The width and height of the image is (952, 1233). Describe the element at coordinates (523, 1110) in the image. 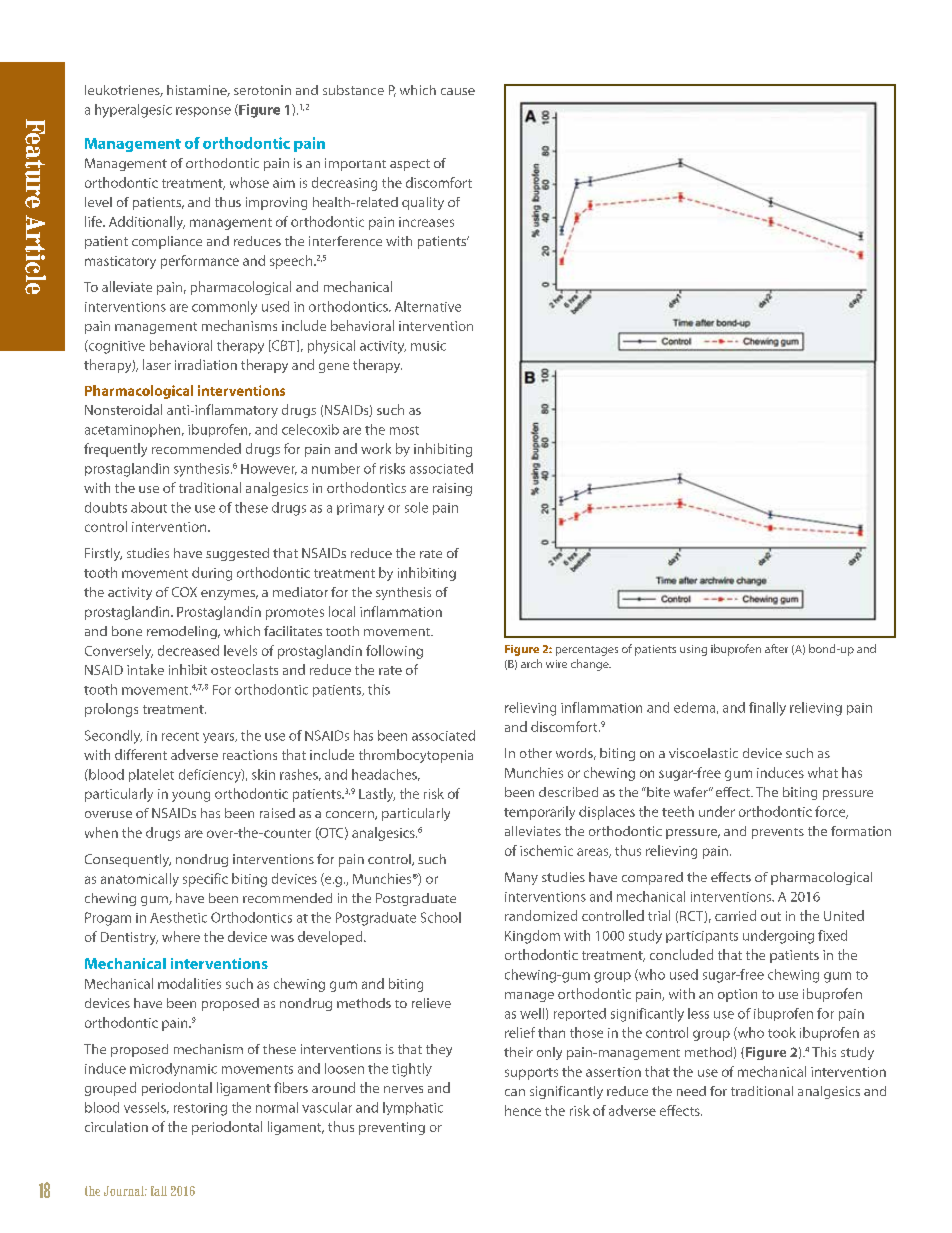

I see `hence` at that location.
